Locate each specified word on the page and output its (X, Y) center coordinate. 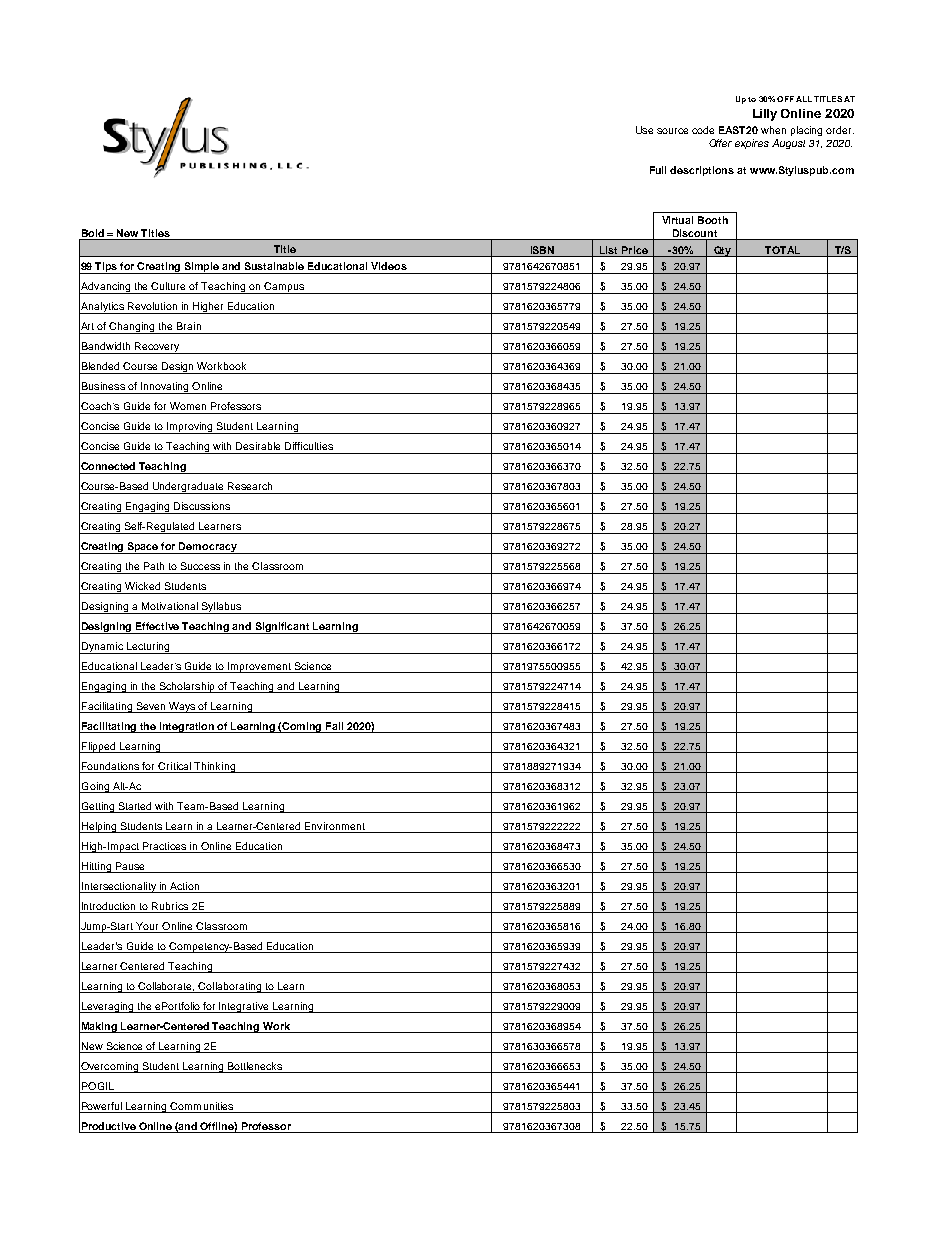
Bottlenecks (255, 1066)
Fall (334, 726)
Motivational (170, 606)
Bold (93, 233)
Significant (282, 628)
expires (752, 144)
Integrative (244, 1007)
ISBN (542, 251)
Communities (201, 1106)
